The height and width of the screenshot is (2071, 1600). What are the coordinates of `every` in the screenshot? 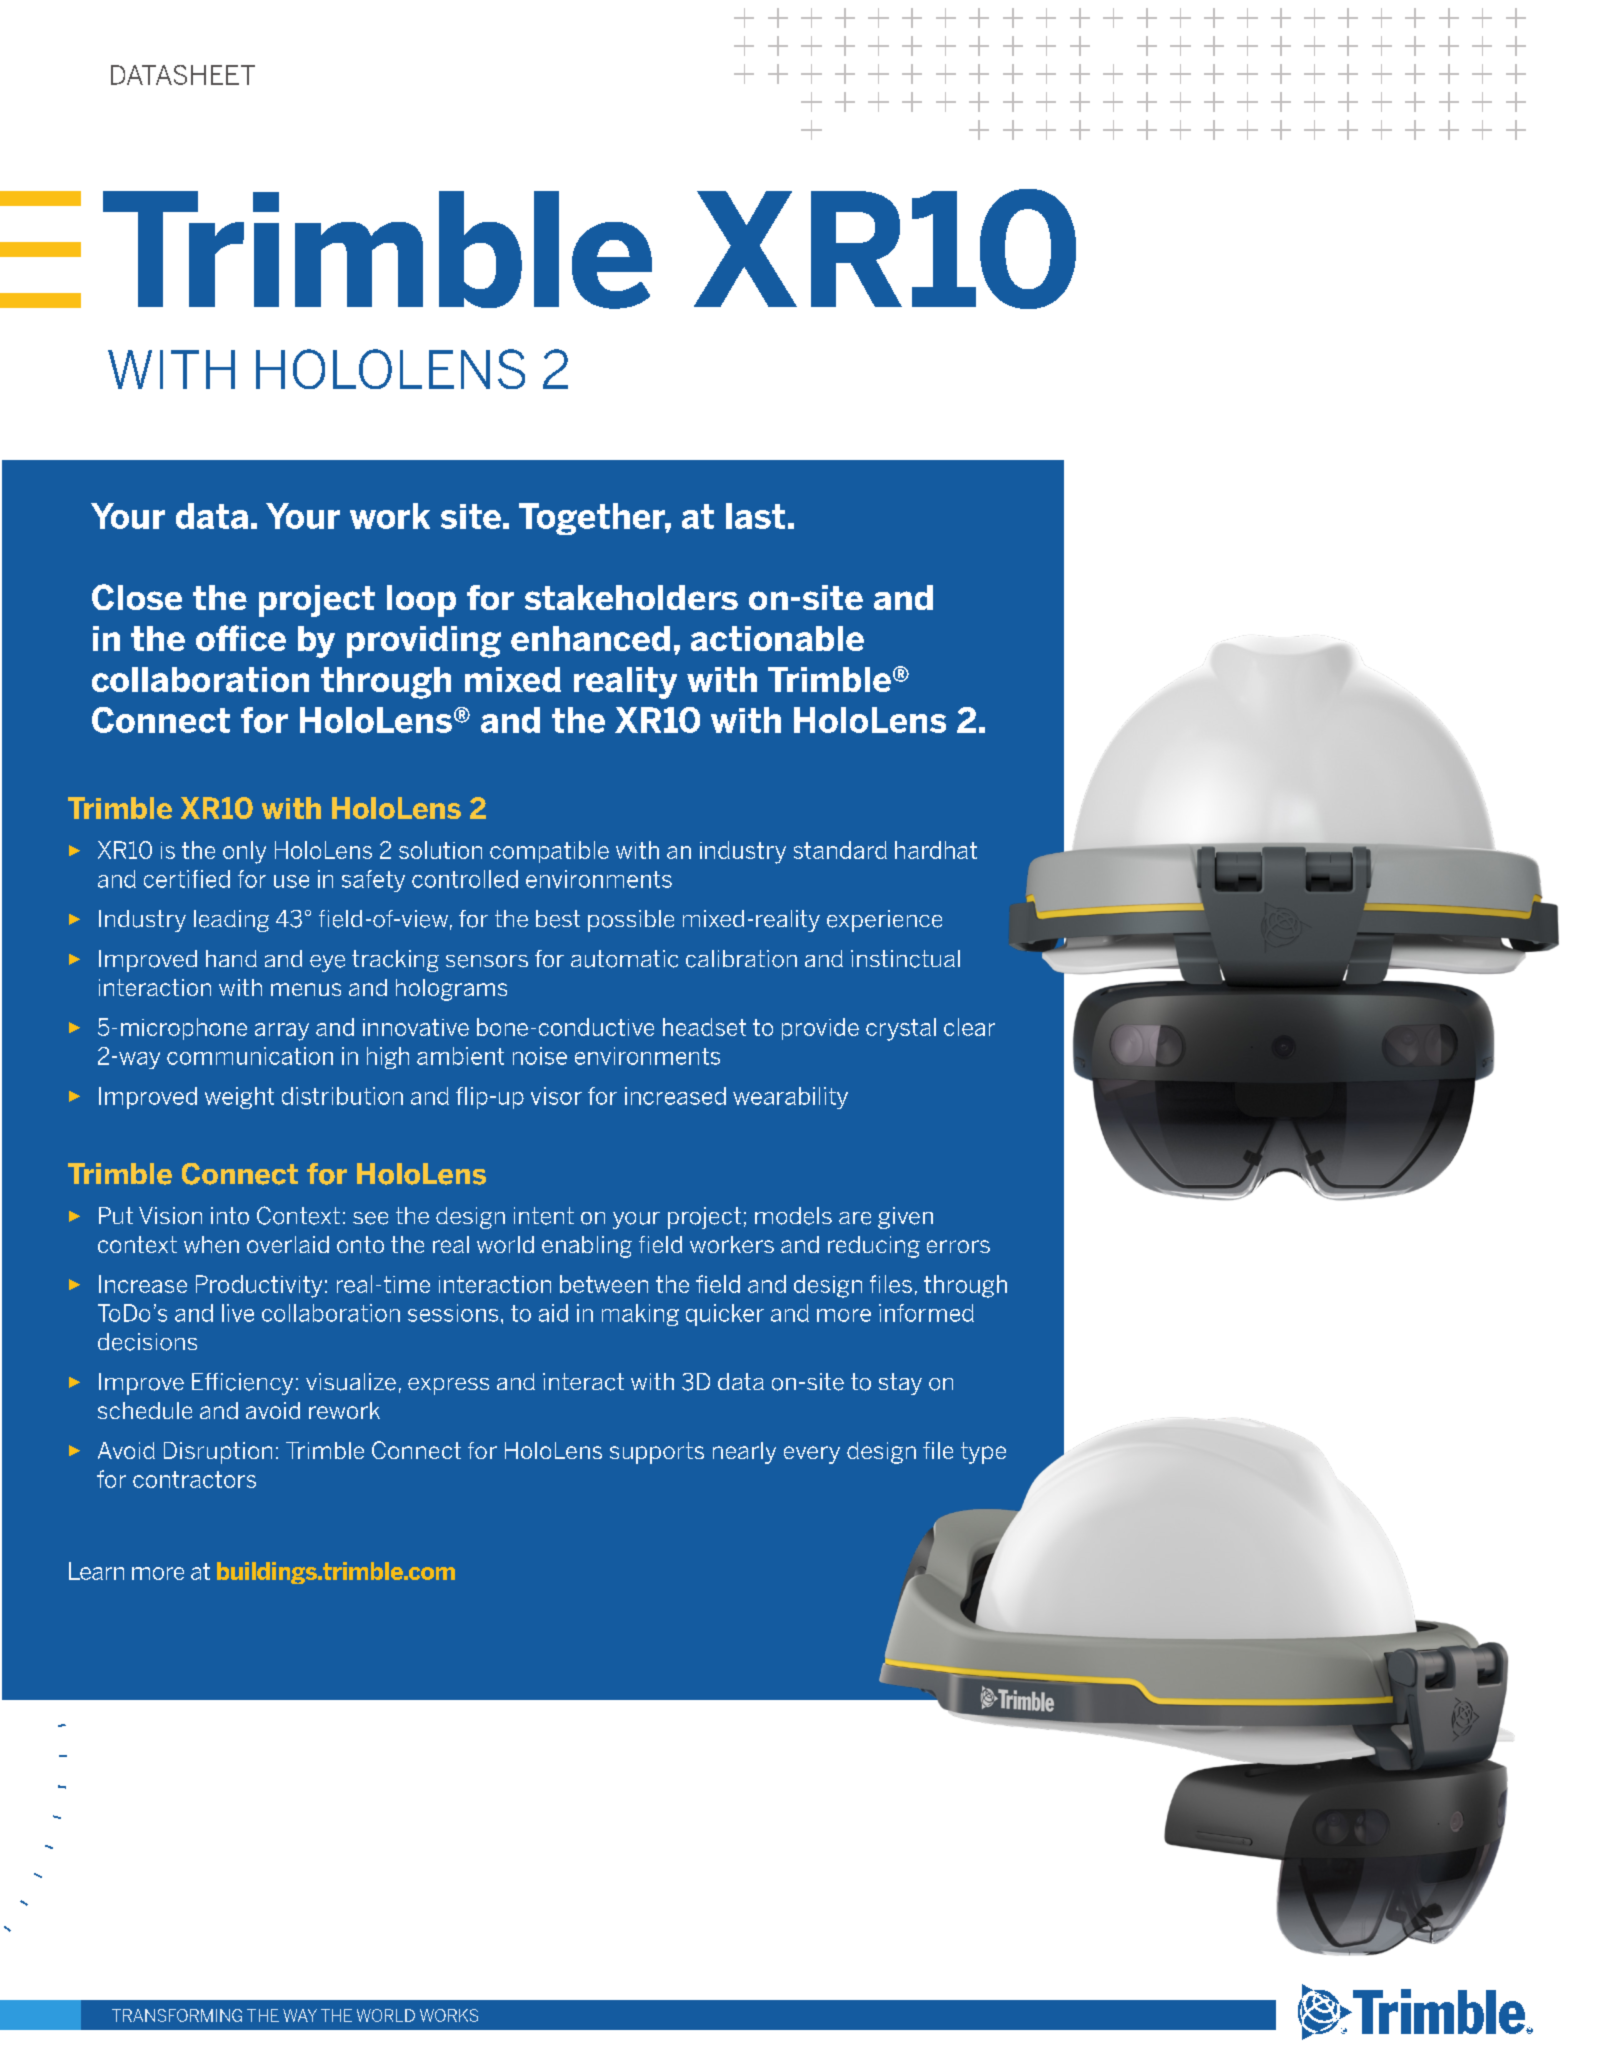 It's located at (812, 1455).
